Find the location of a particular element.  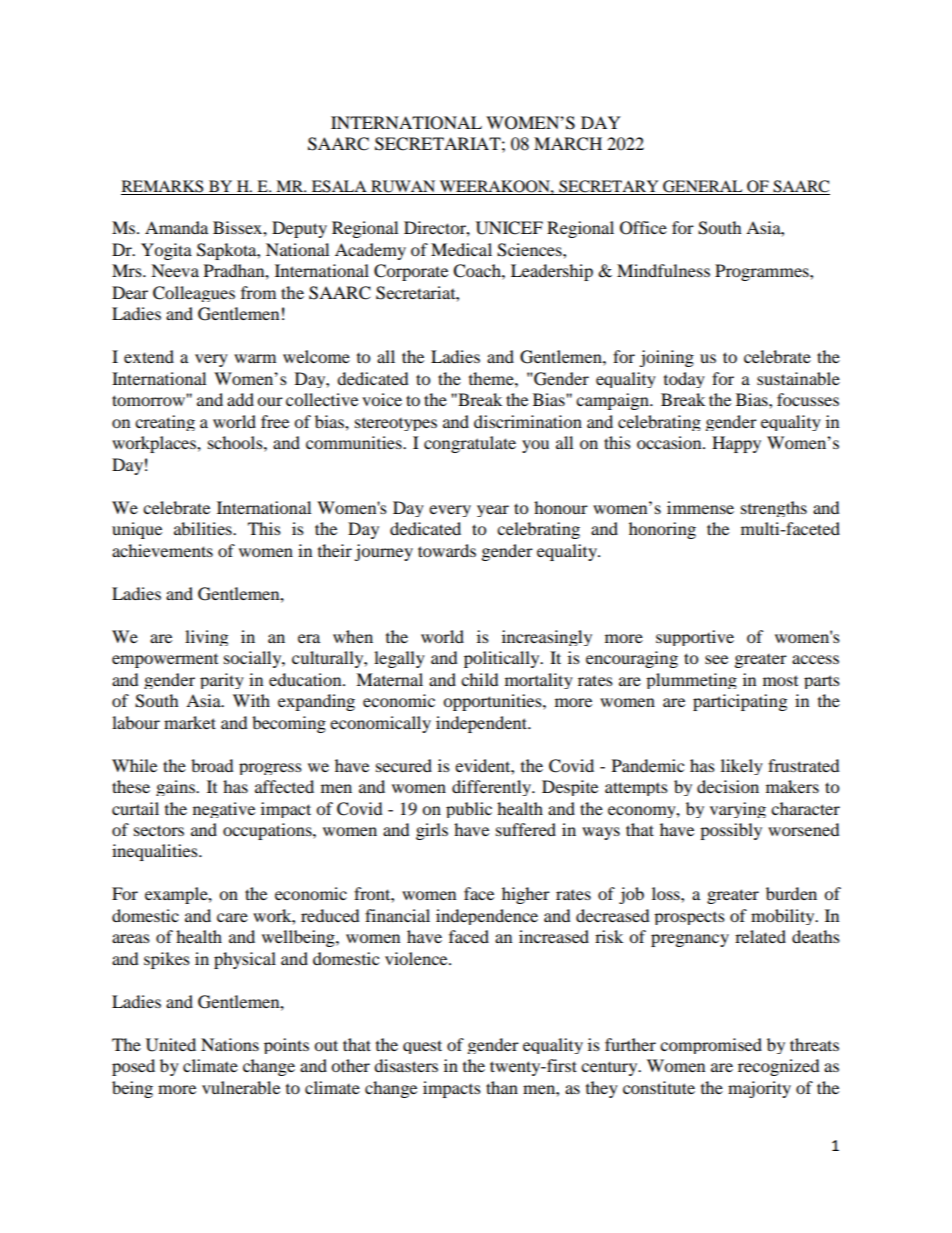

UNICEF is located at coordinates (509, 228).
